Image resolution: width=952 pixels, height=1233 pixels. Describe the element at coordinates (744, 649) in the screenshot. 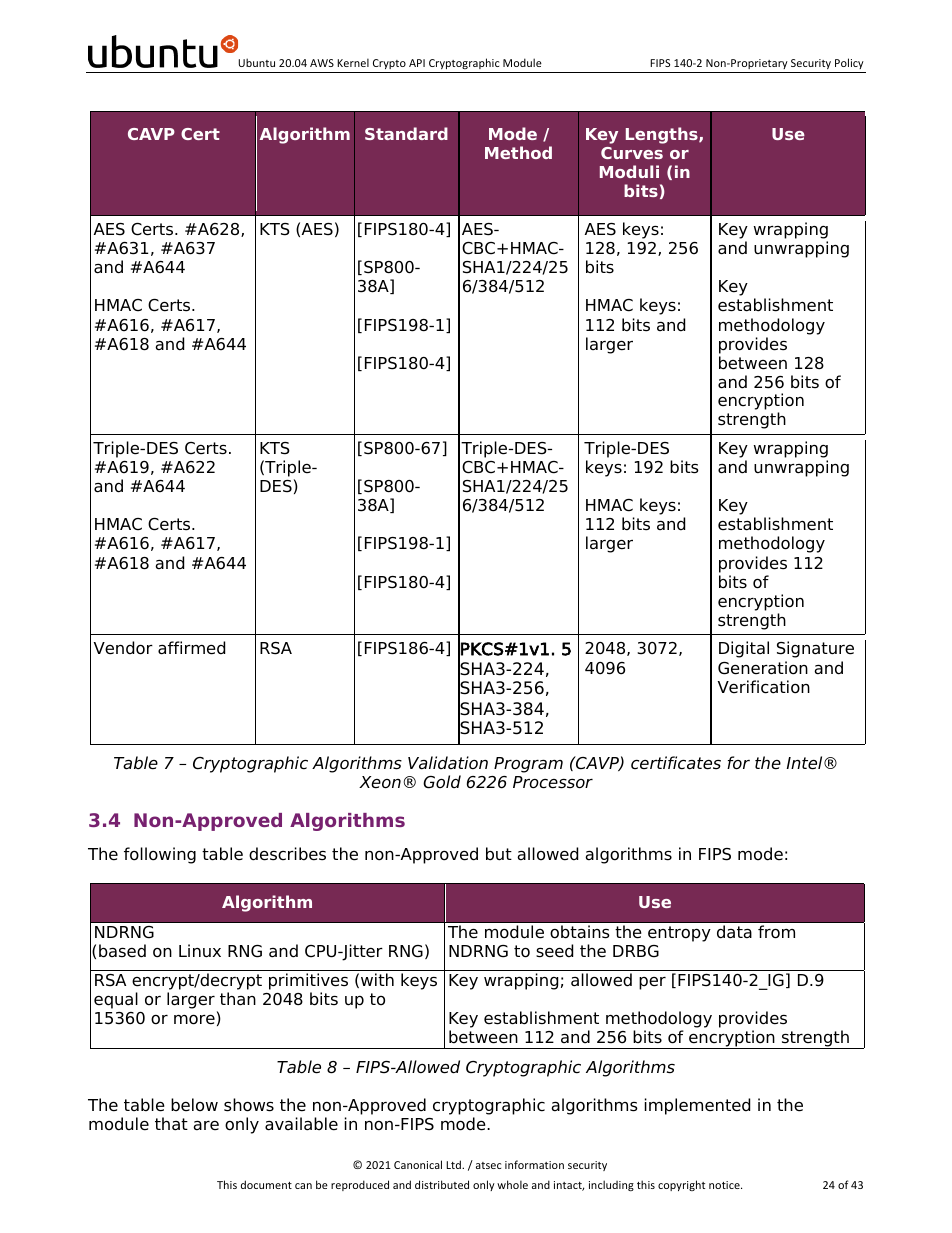

I see `Digital` at that location.
